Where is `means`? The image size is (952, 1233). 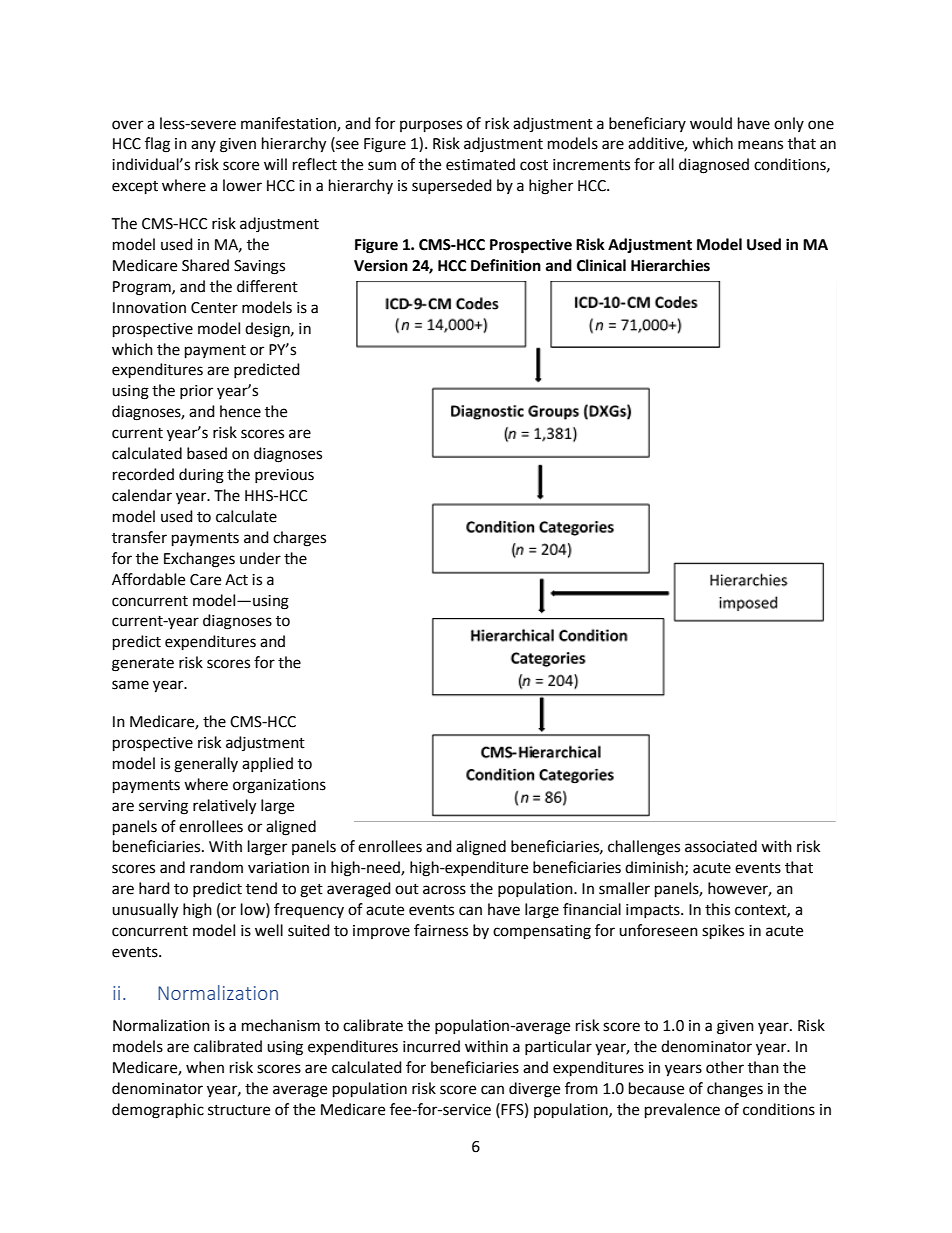
means is located at coordinates (760, 145).
